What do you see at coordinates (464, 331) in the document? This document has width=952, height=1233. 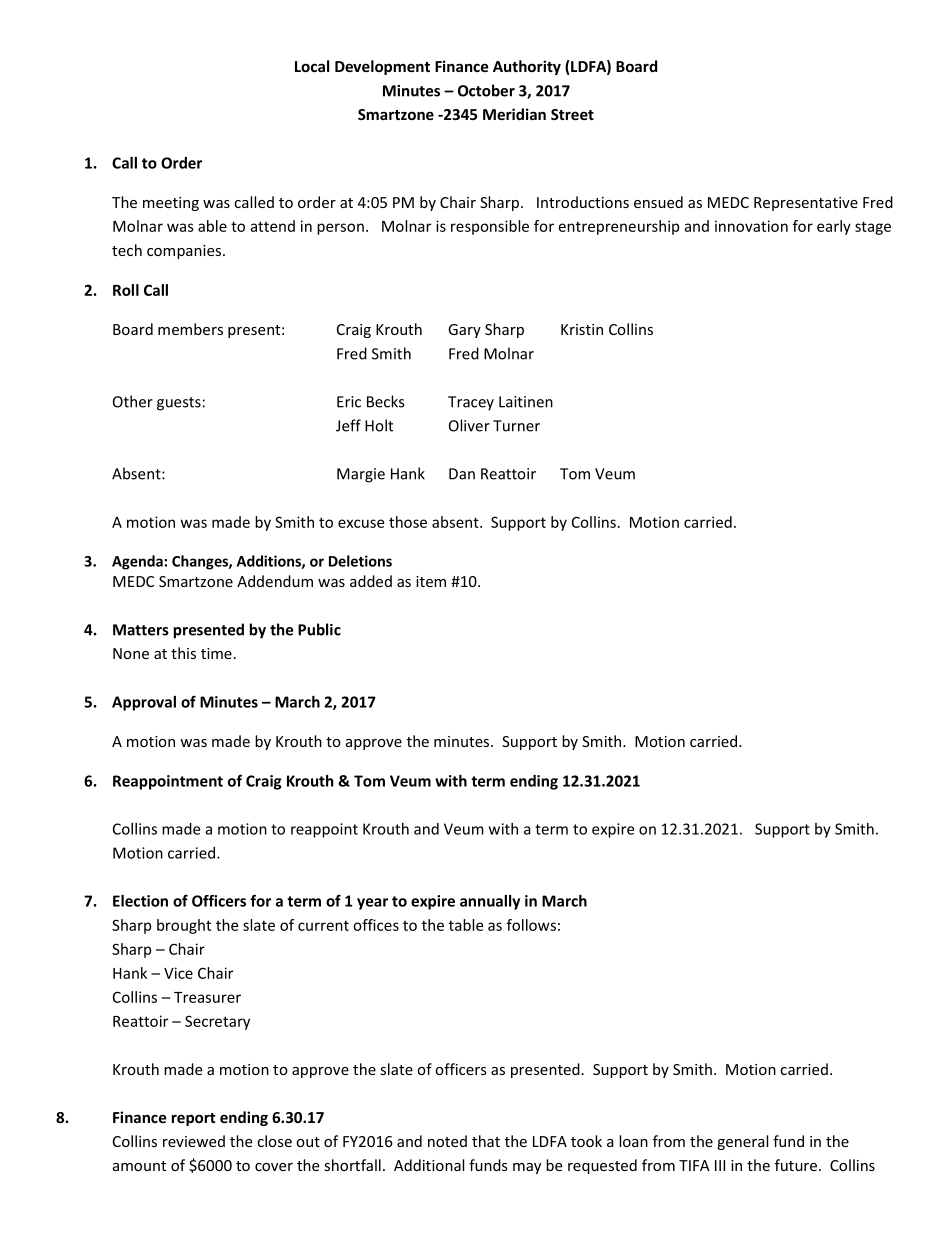 I see `Gary` at bounding box center [464, 331].
